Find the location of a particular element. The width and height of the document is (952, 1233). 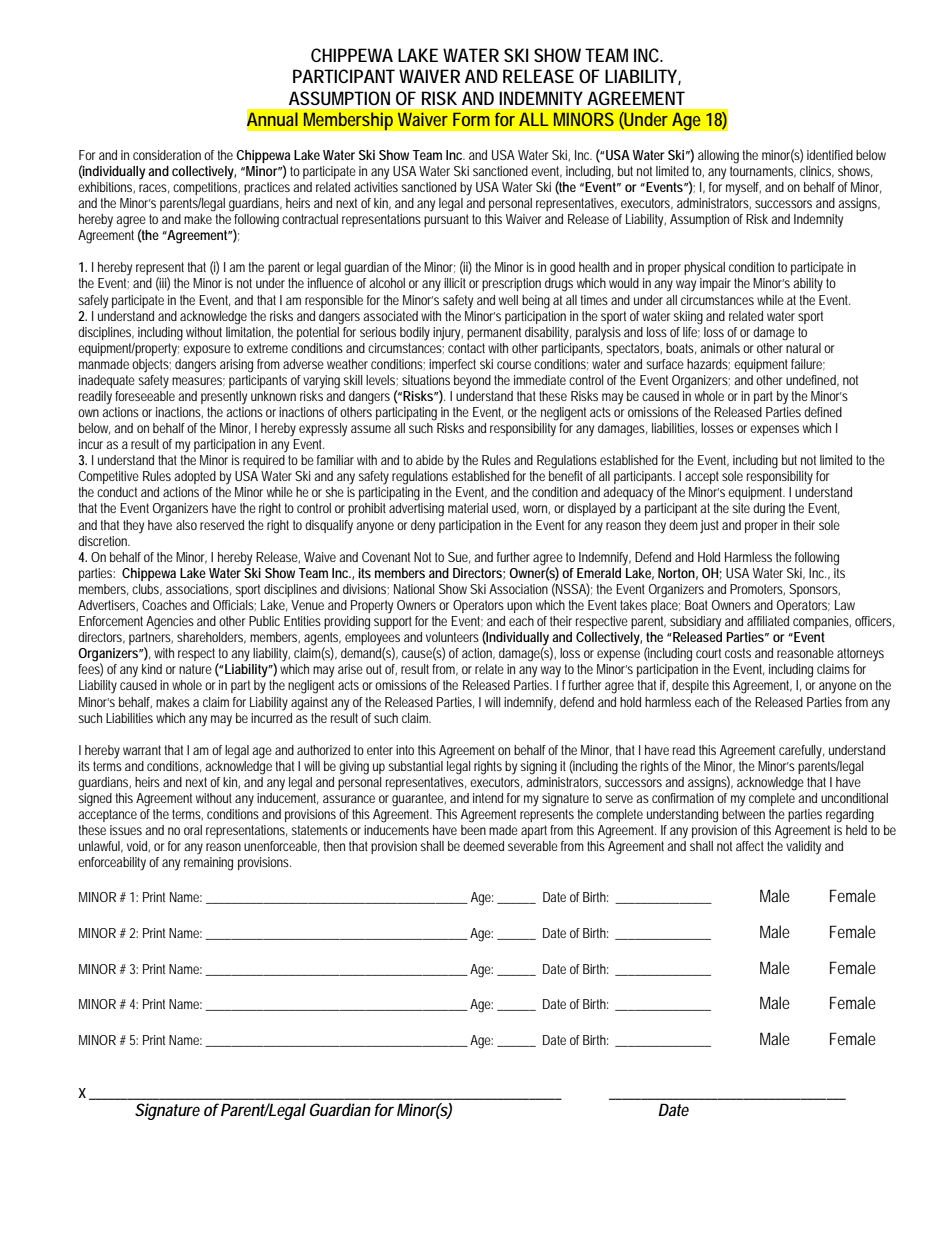

oral is located at coordinates (193, 830).
